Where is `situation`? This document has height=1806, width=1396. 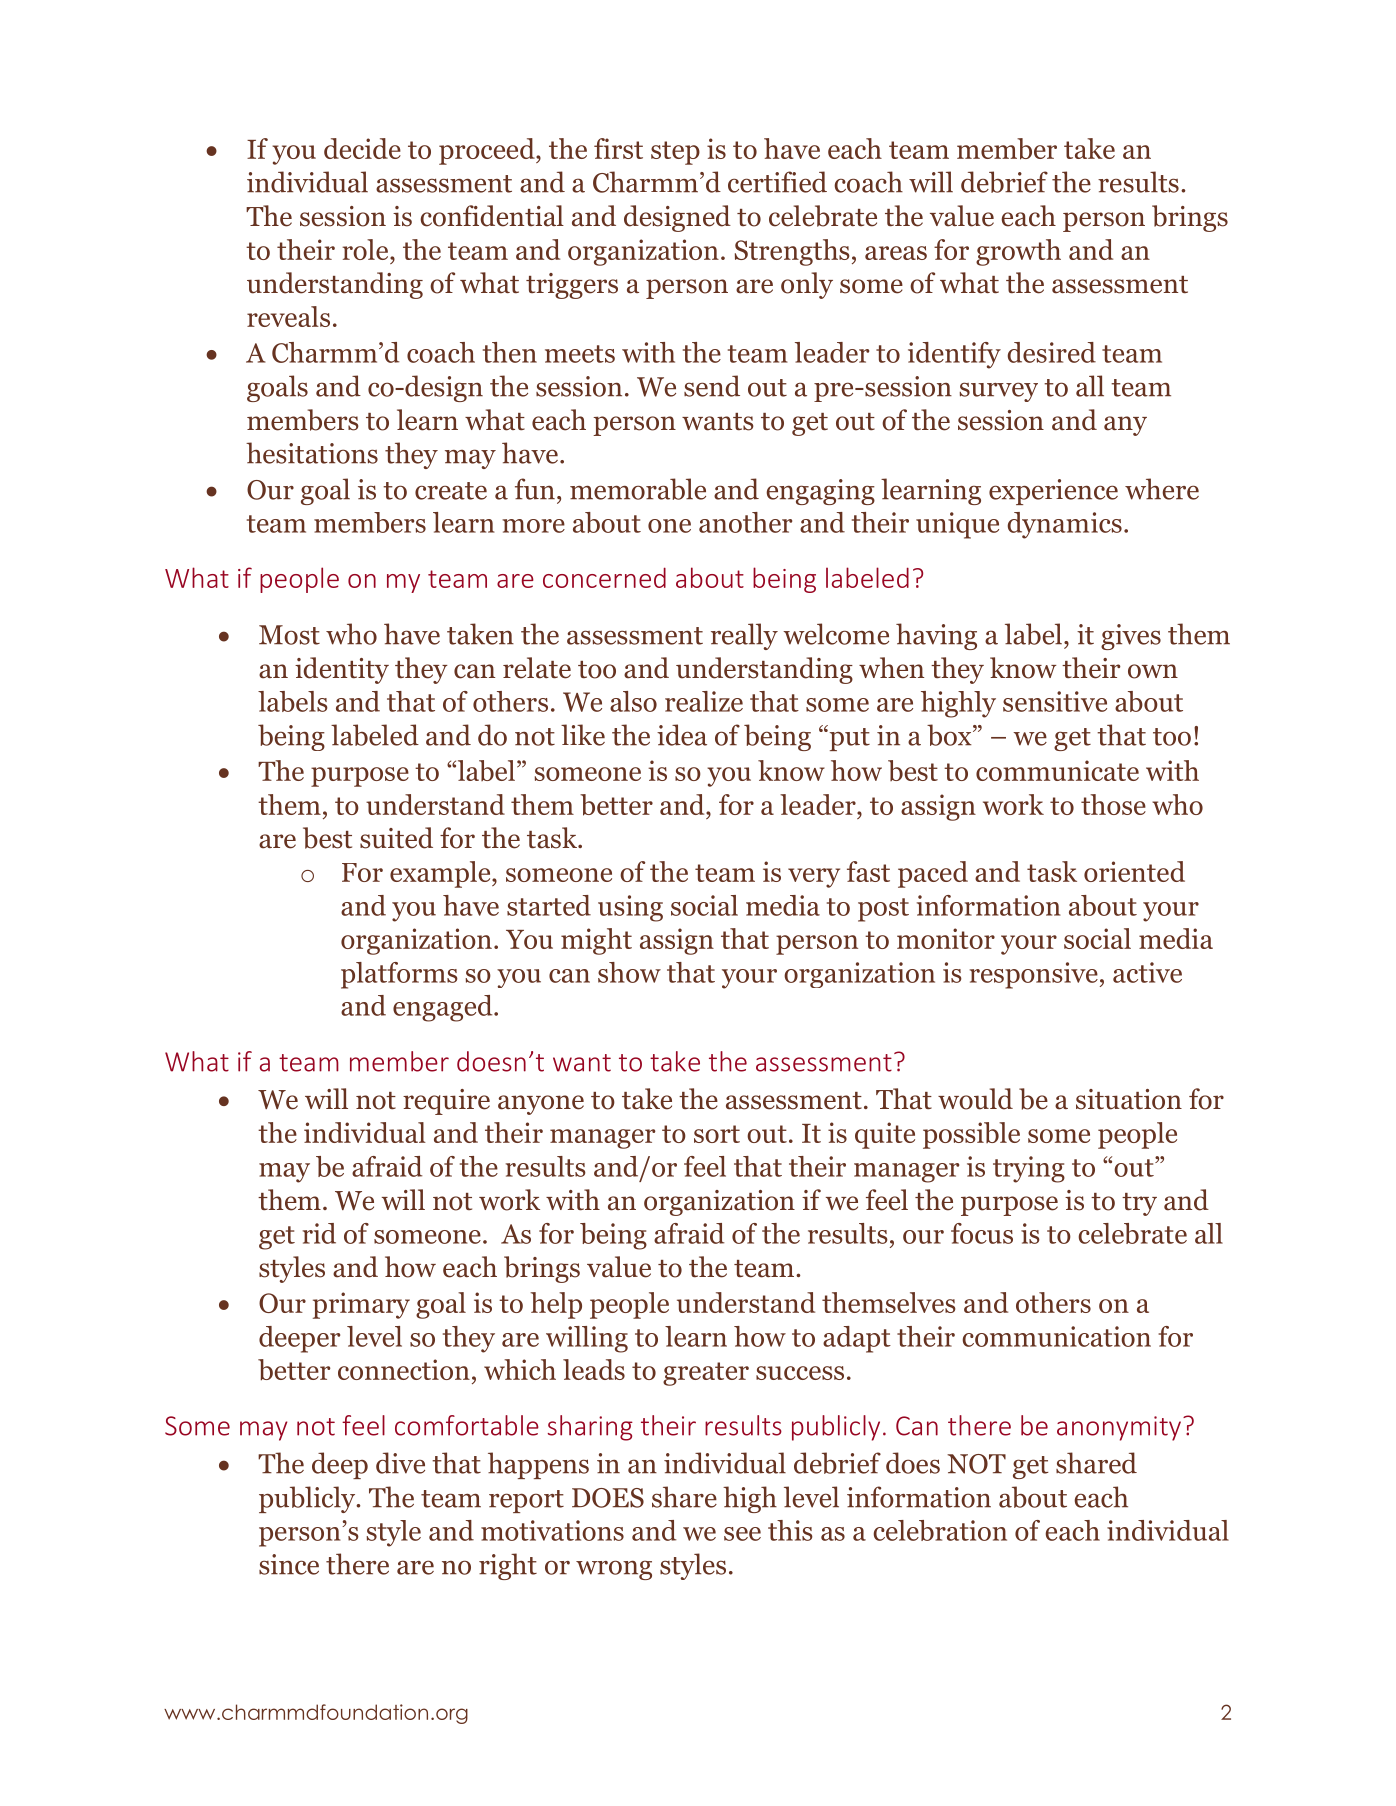 situation is located at coordinates (1129, 1099).
